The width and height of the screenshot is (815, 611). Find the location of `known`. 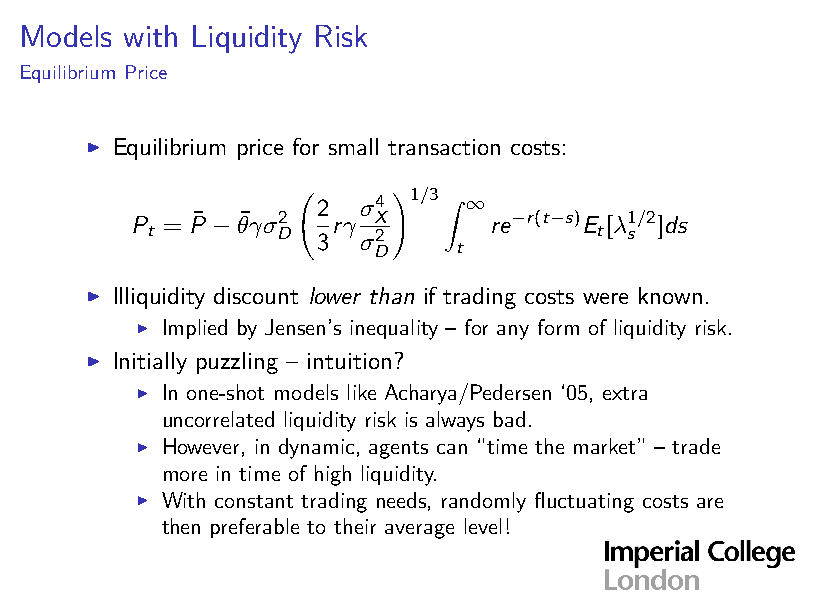

known is located at coordinates (670, 295).
